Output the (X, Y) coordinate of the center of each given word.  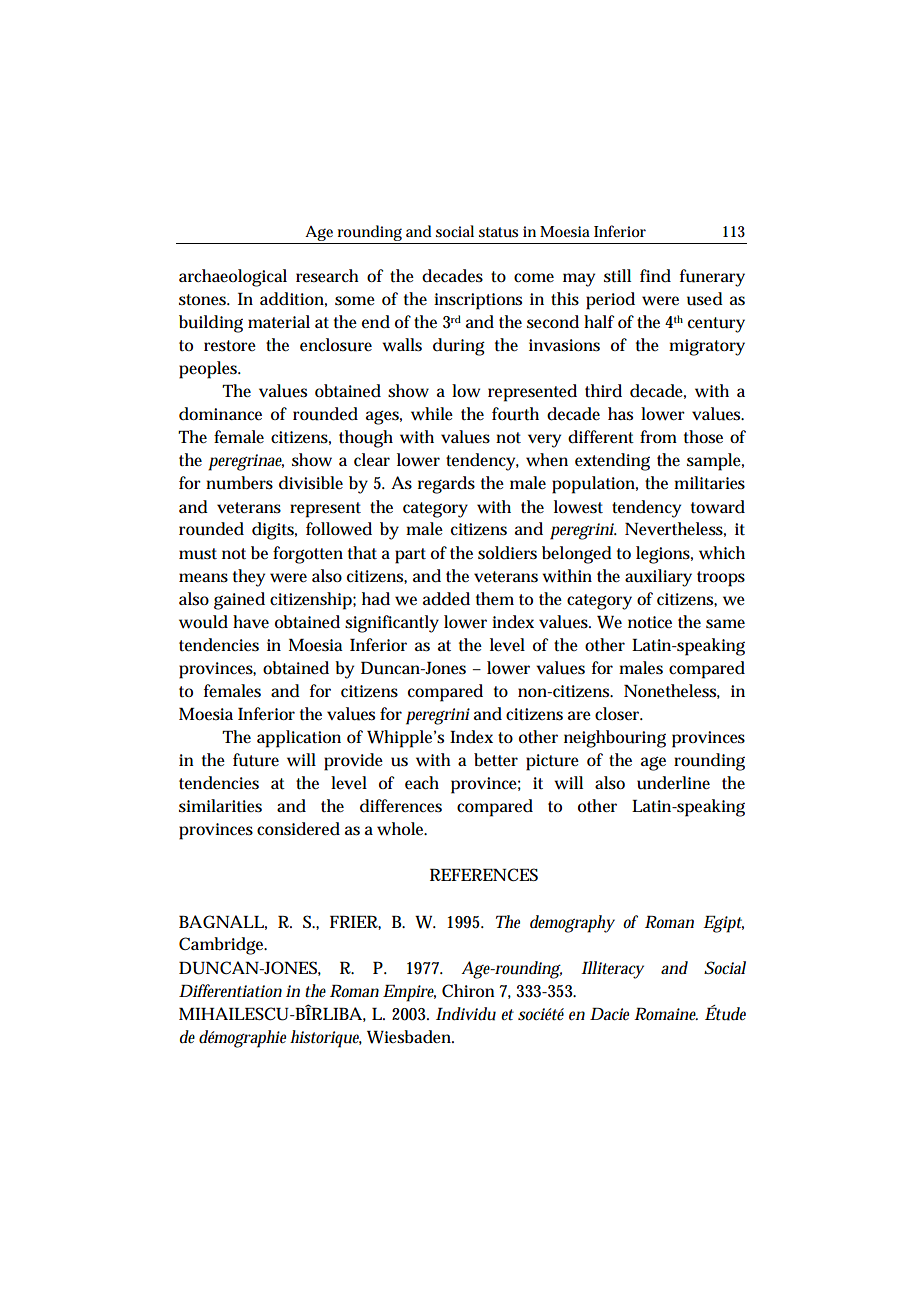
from (658, 436)
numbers (239, 483)
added (446, 599)
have (251, 621)
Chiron (468, 990)
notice (650, 622)
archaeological (233, 278)
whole (402, 829)
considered (298, 829)
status (498, 232)
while (432, 414)
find (655, 276)
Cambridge (223, 946)
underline (673, 783)
